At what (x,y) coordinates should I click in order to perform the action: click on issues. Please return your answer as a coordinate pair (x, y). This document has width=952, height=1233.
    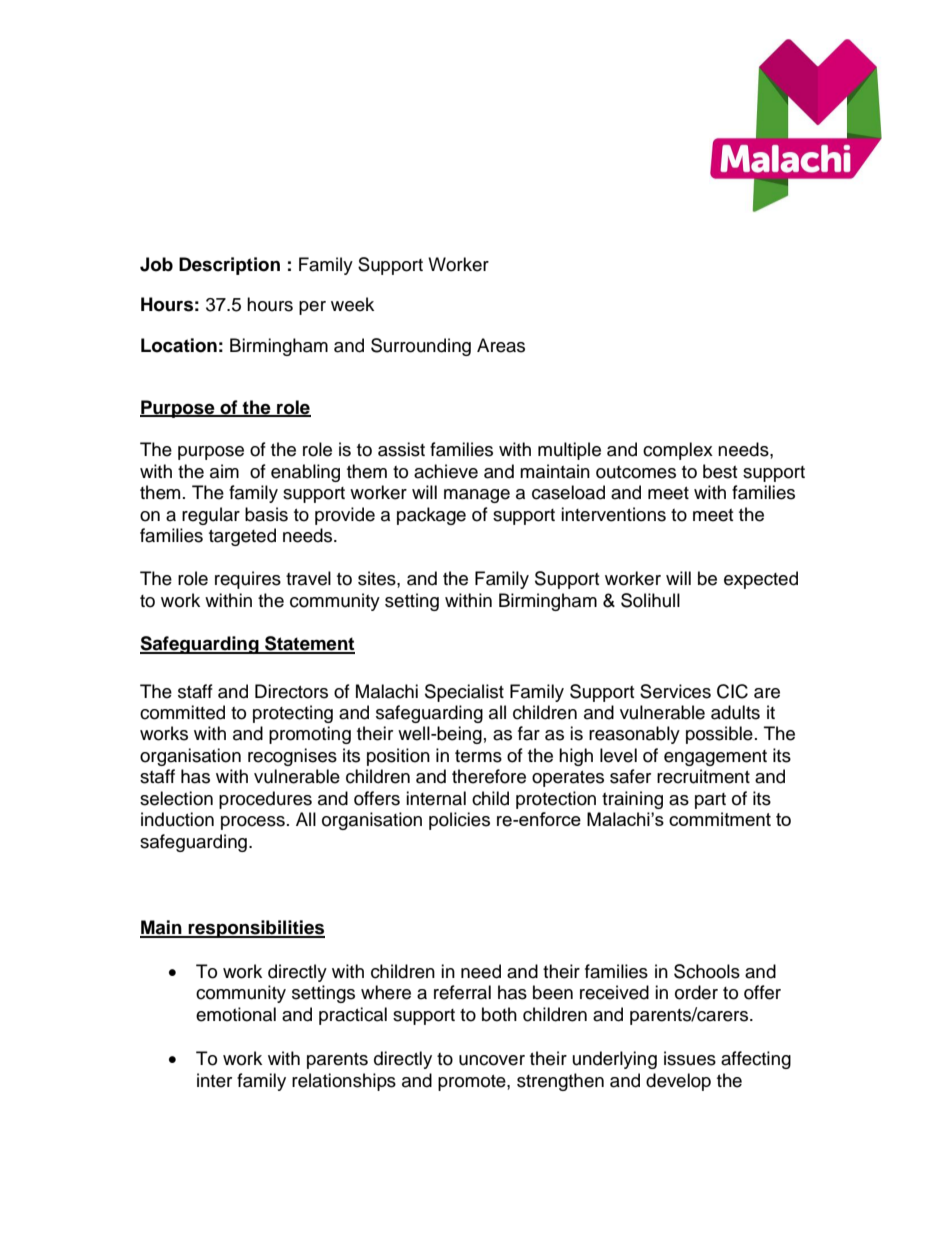
    Looking at the image, I should click on (690, 1058).
